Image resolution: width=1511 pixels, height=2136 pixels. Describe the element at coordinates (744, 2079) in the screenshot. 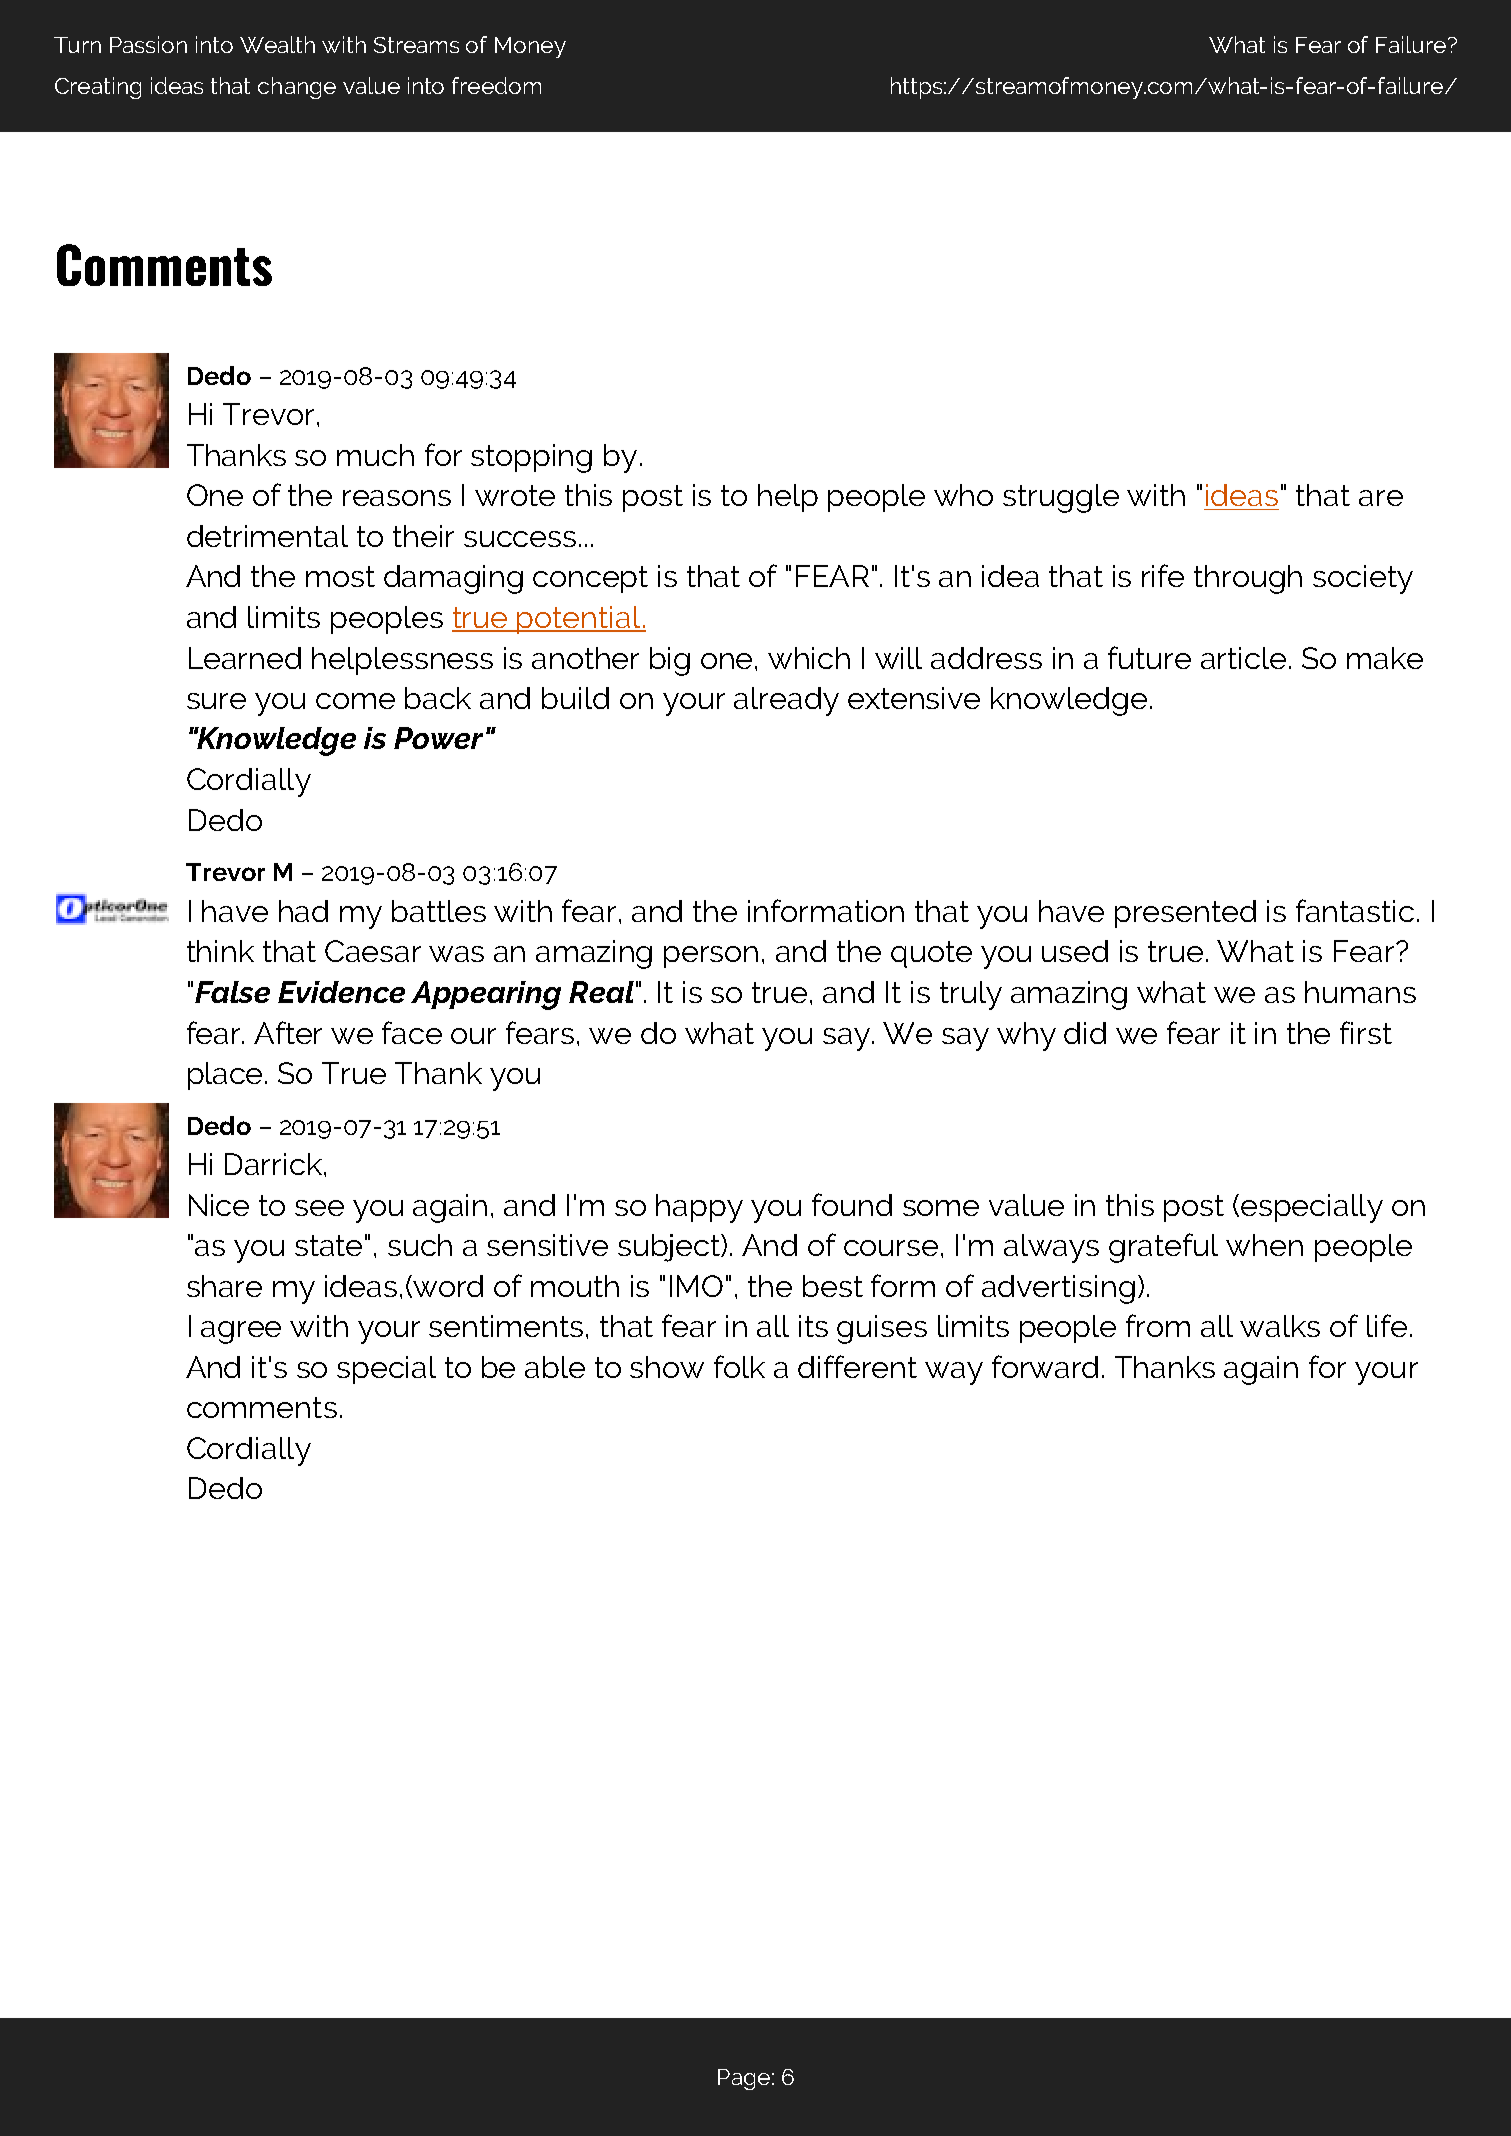

I see `Page` at that location.
